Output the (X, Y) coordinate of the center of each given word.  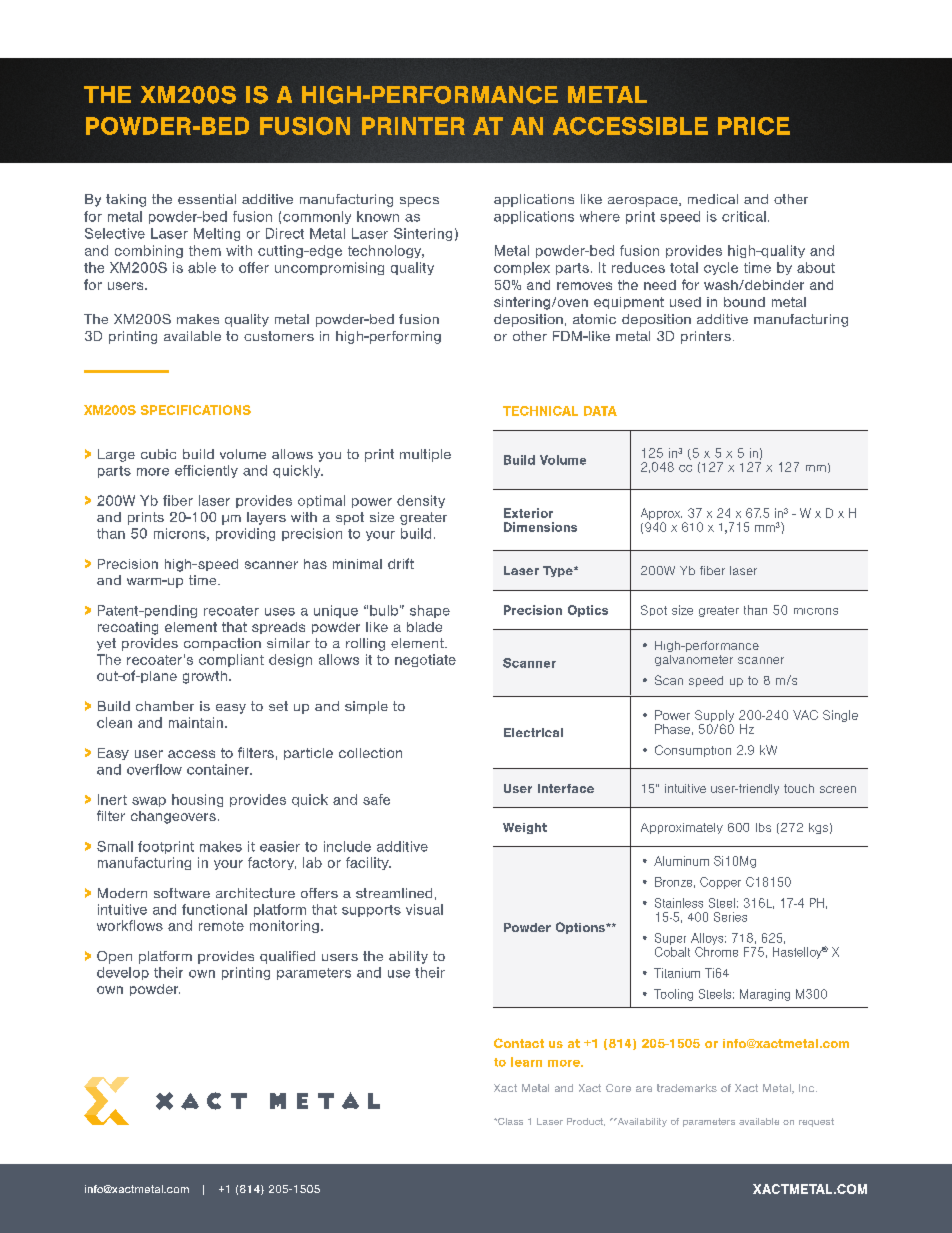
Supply (714, 716)
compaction (222, 644)
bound (744, 302)
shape (430, 611)
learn (526, 1062)
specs (419, 202)
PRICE (754, 126)
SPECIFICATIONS (196, 410)
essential (207, 199)
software (182, 893)
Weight (525, 828)
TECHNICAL (540, 411)
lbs (763, 827)
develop (123, 973)
